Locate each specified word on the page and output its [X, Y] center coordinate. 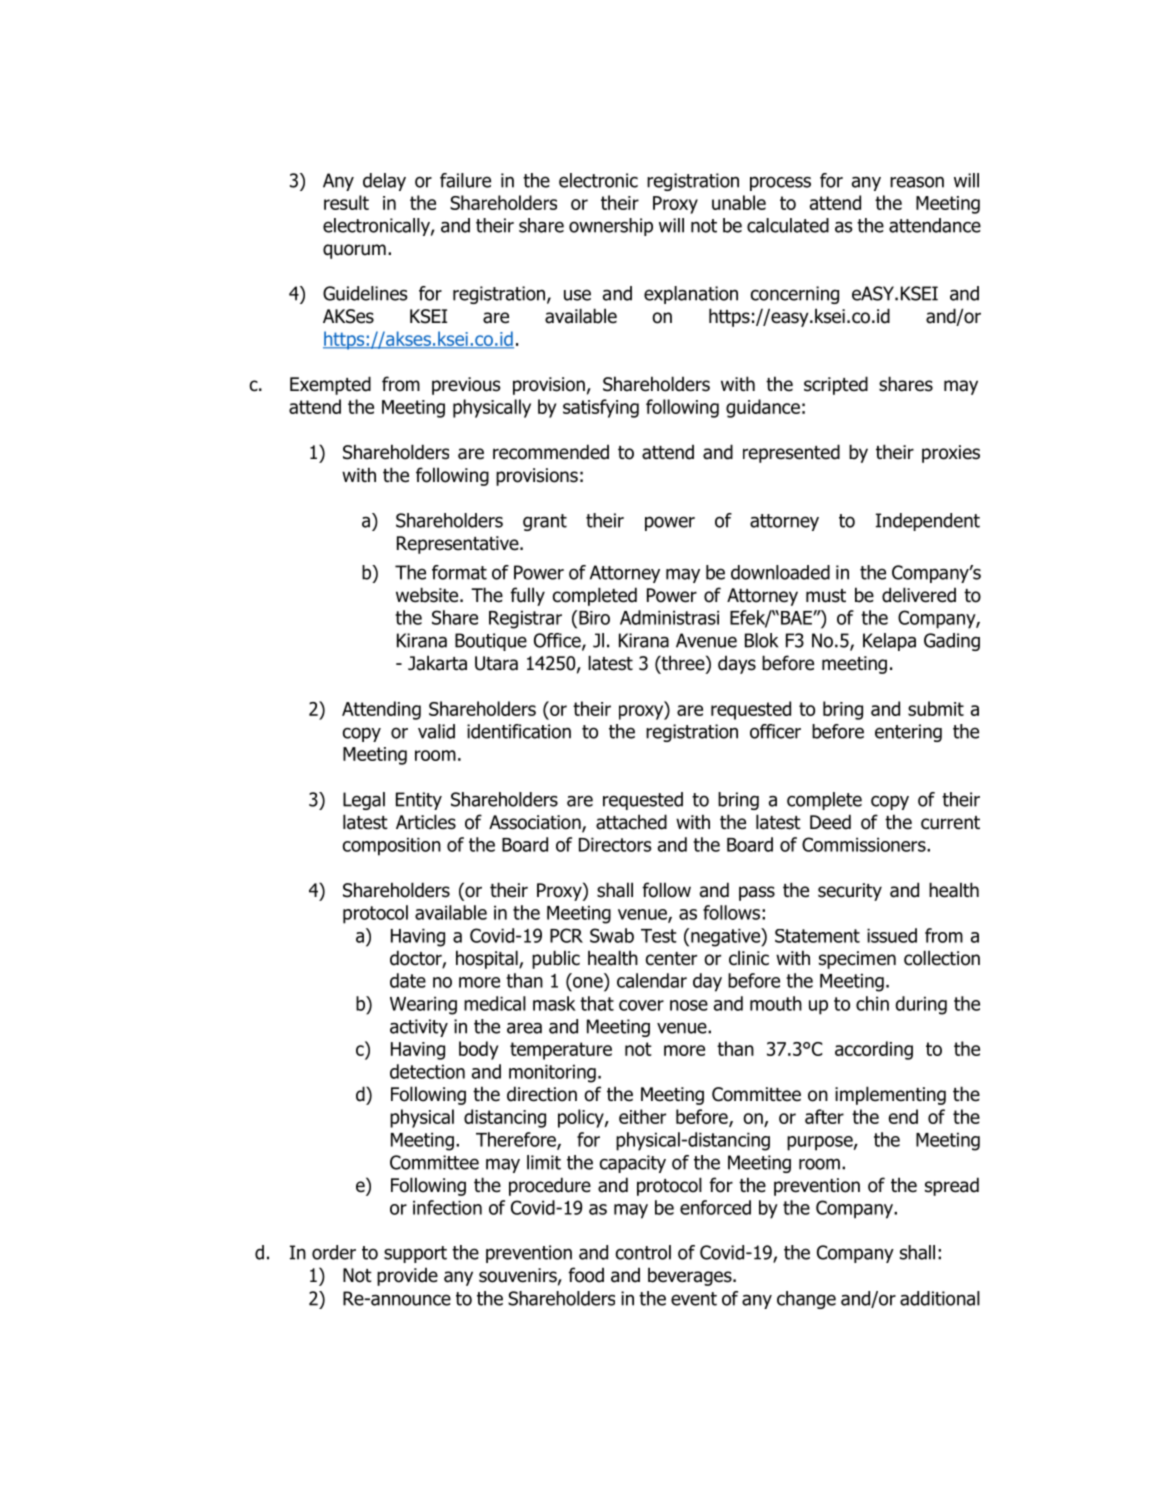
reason [917, 182]
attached [631, 822]
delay [384, 182]
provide [407, 1277]
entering [908, 733]
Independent [928, 522]
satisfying [601, 408]
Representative [459, 545]
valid [436, 731]
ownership [611, 227]
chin [872, 1003]
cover [641, 1005]
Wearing [423, 1005]
